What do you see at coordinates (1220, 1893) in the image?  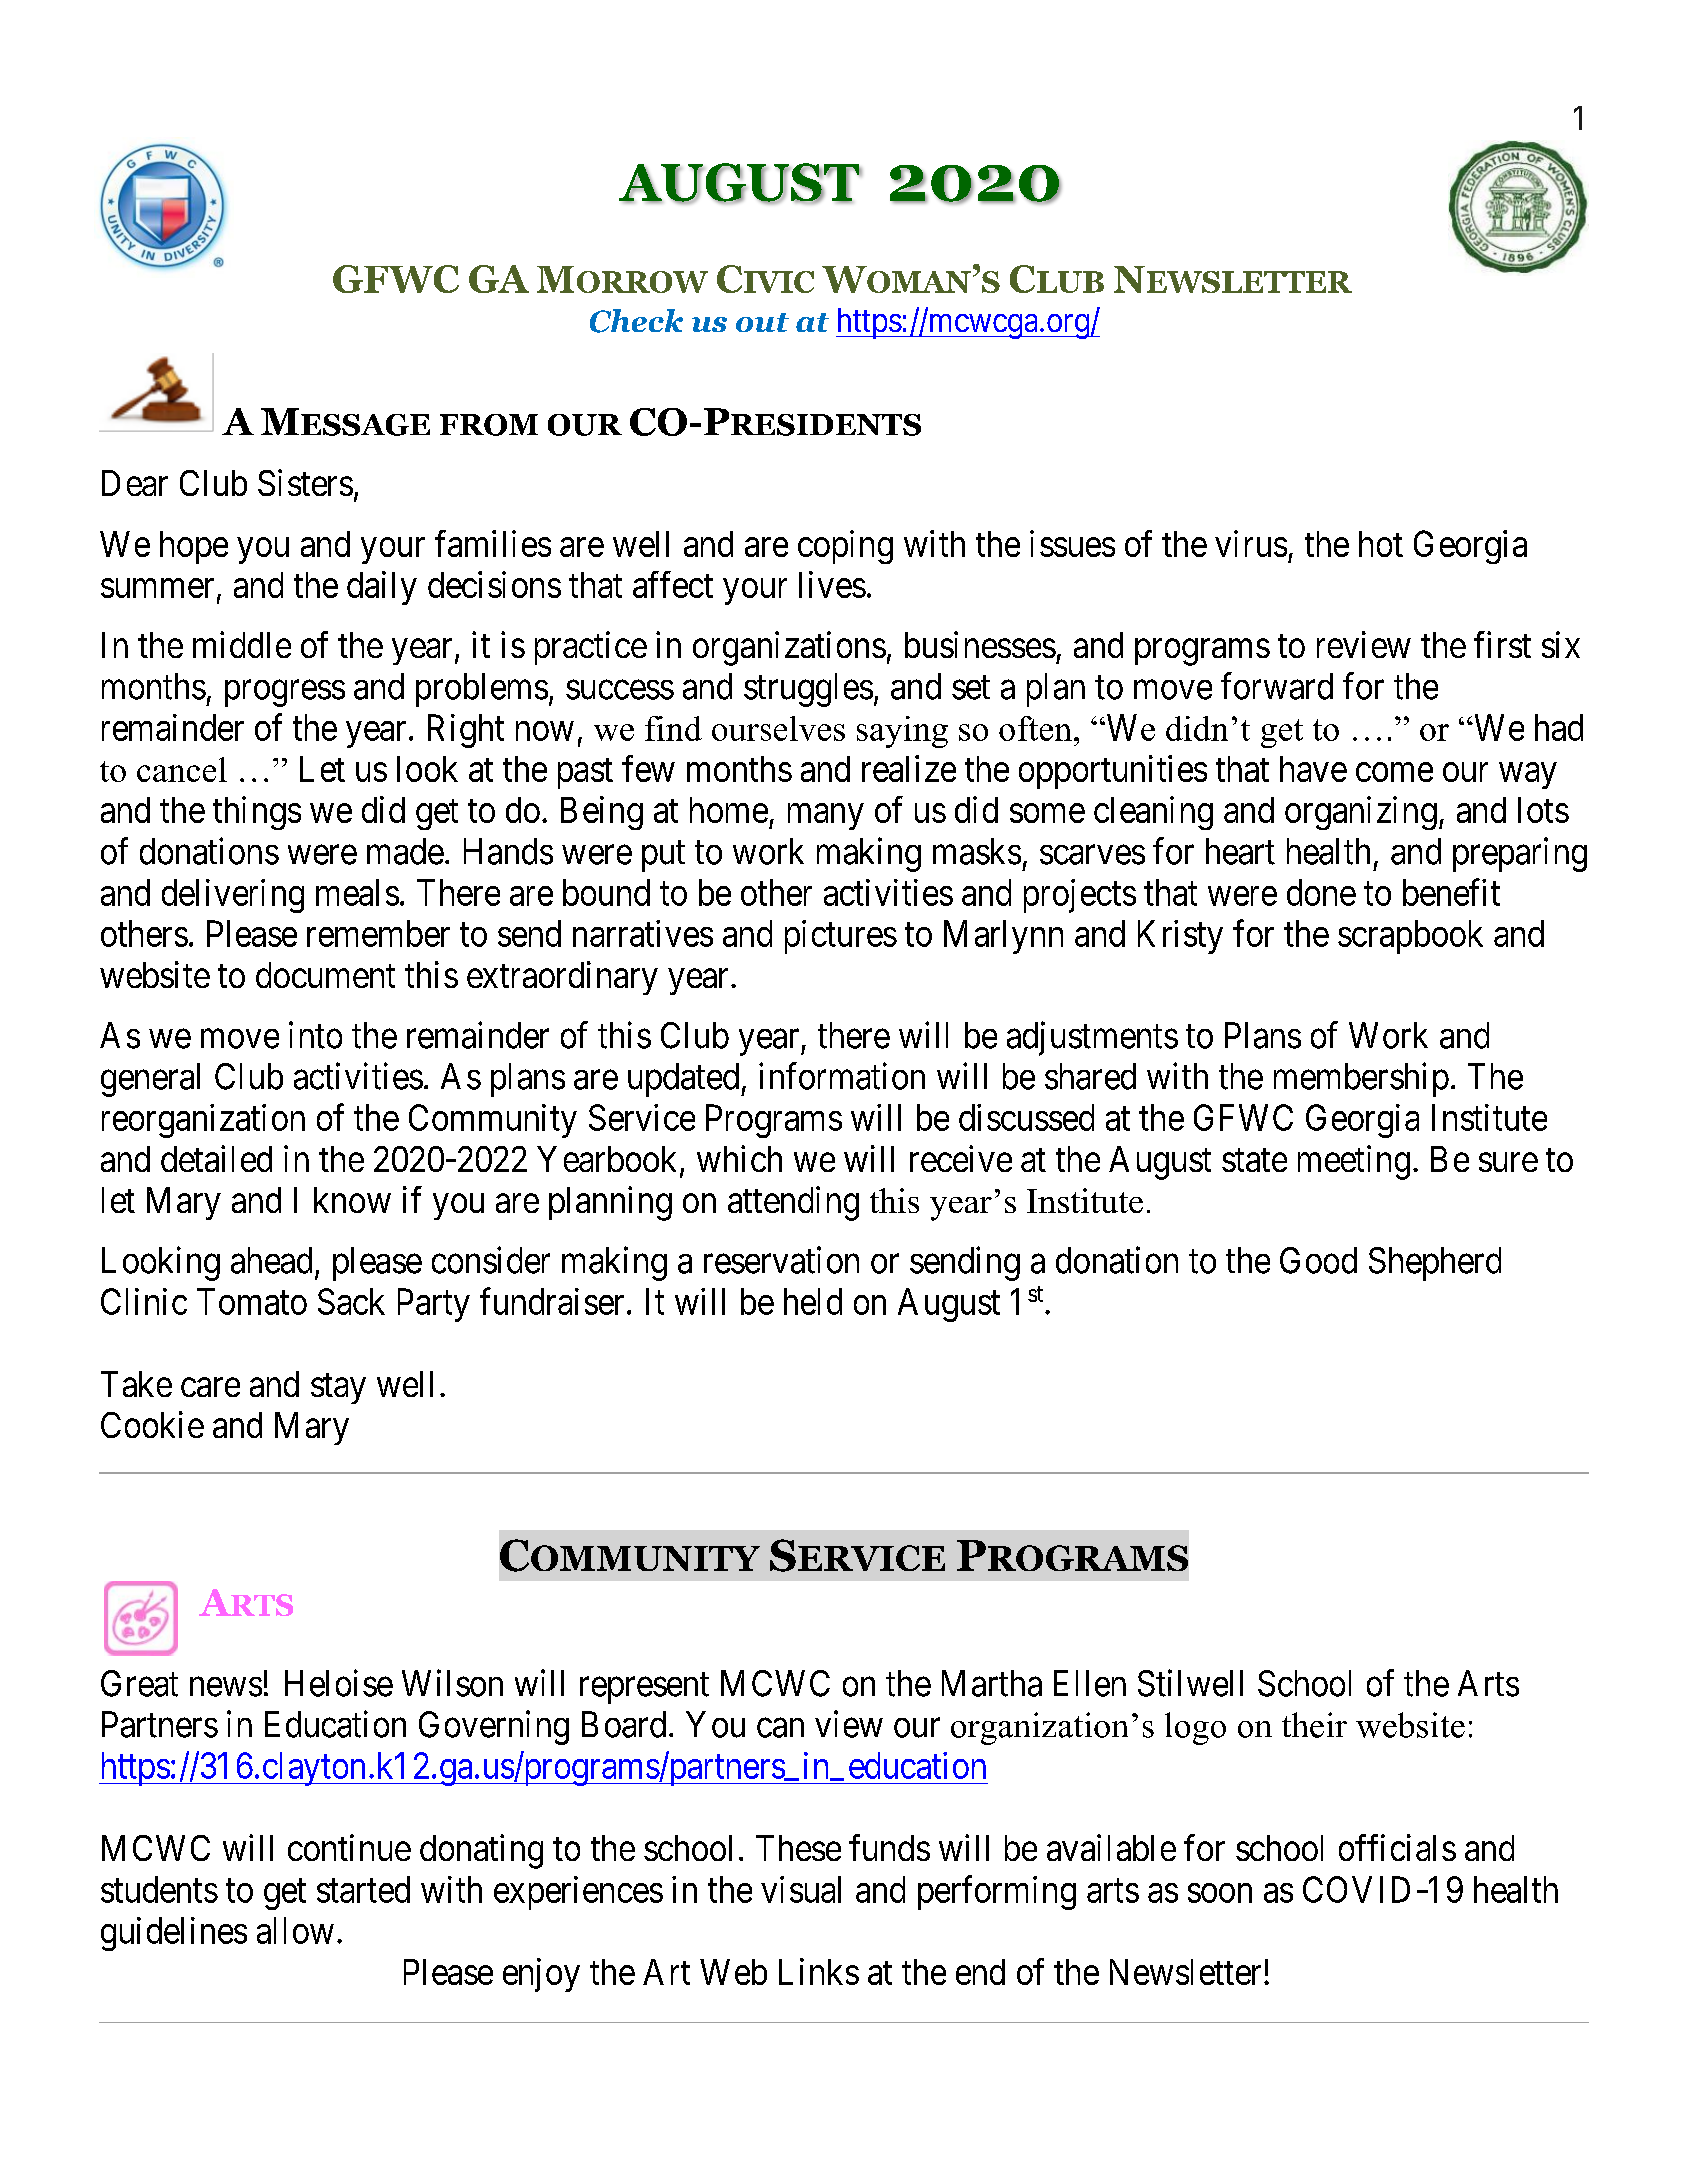 I see `soon` at bounding box center [1220, 1893].
